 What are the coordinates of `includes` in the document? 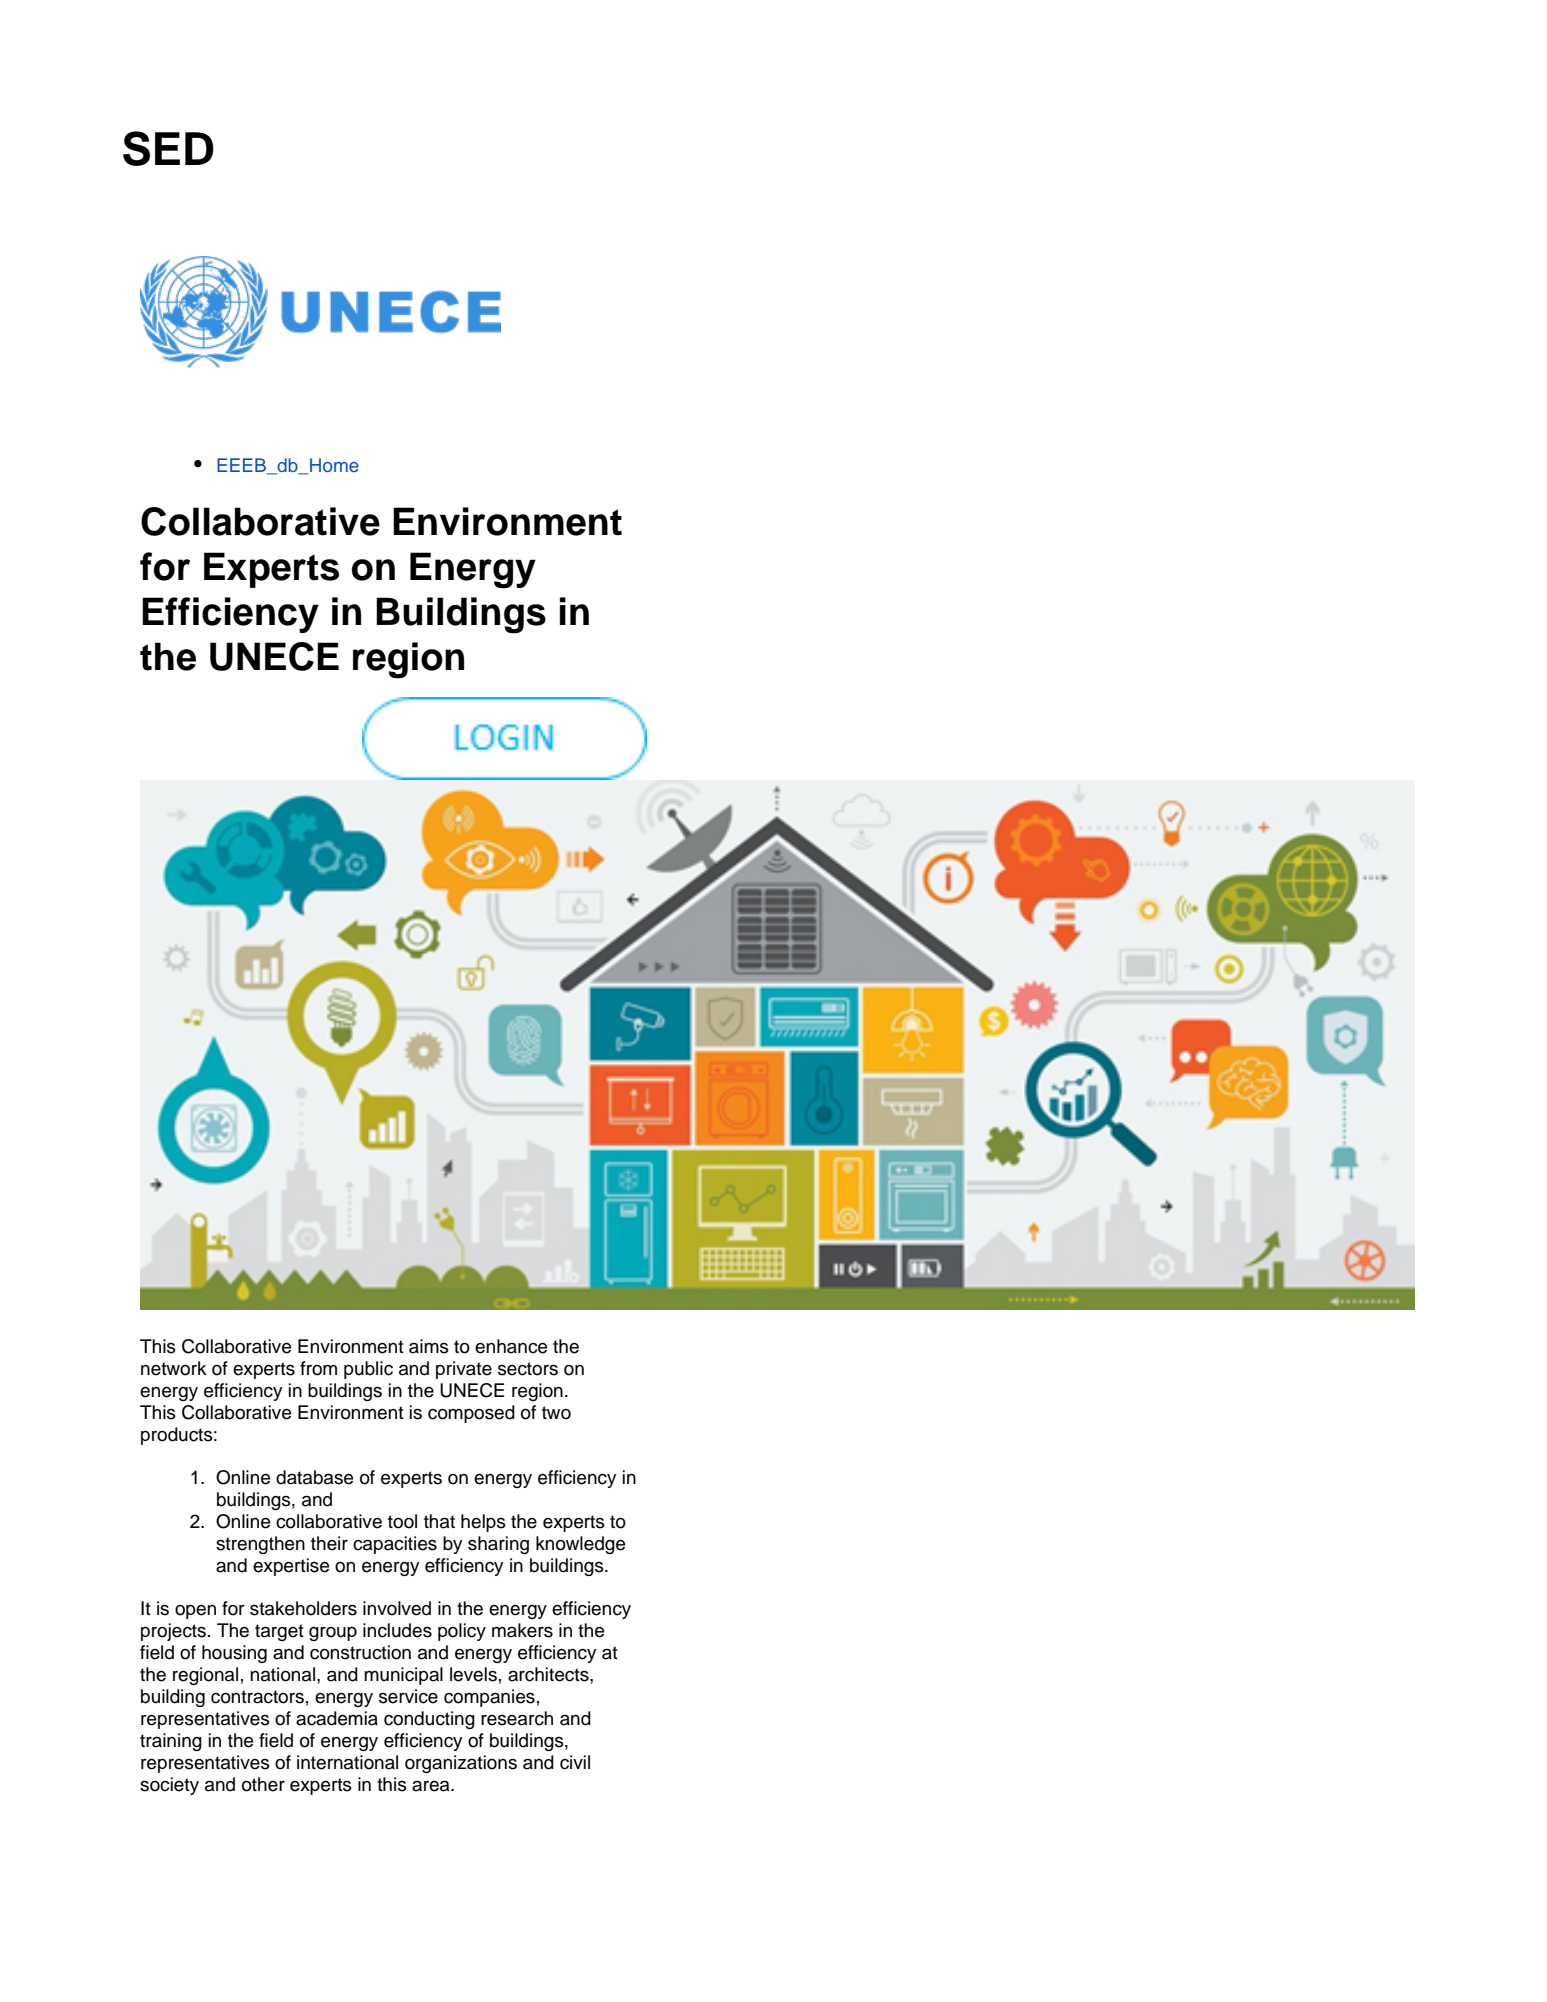 It's located at (397, 1630).
